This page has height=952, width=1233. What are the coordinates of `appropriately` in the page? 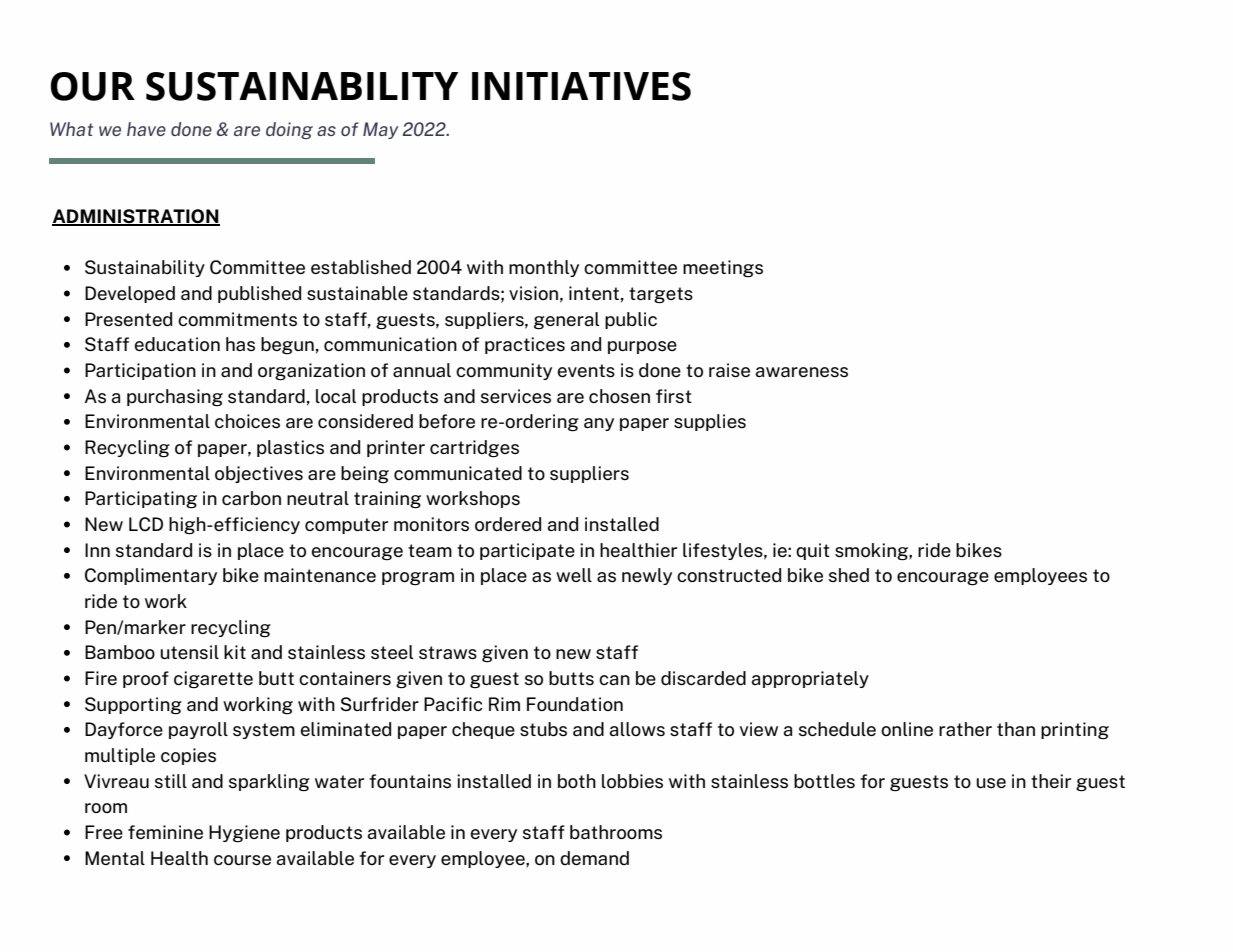 It's located at (810, 679).
